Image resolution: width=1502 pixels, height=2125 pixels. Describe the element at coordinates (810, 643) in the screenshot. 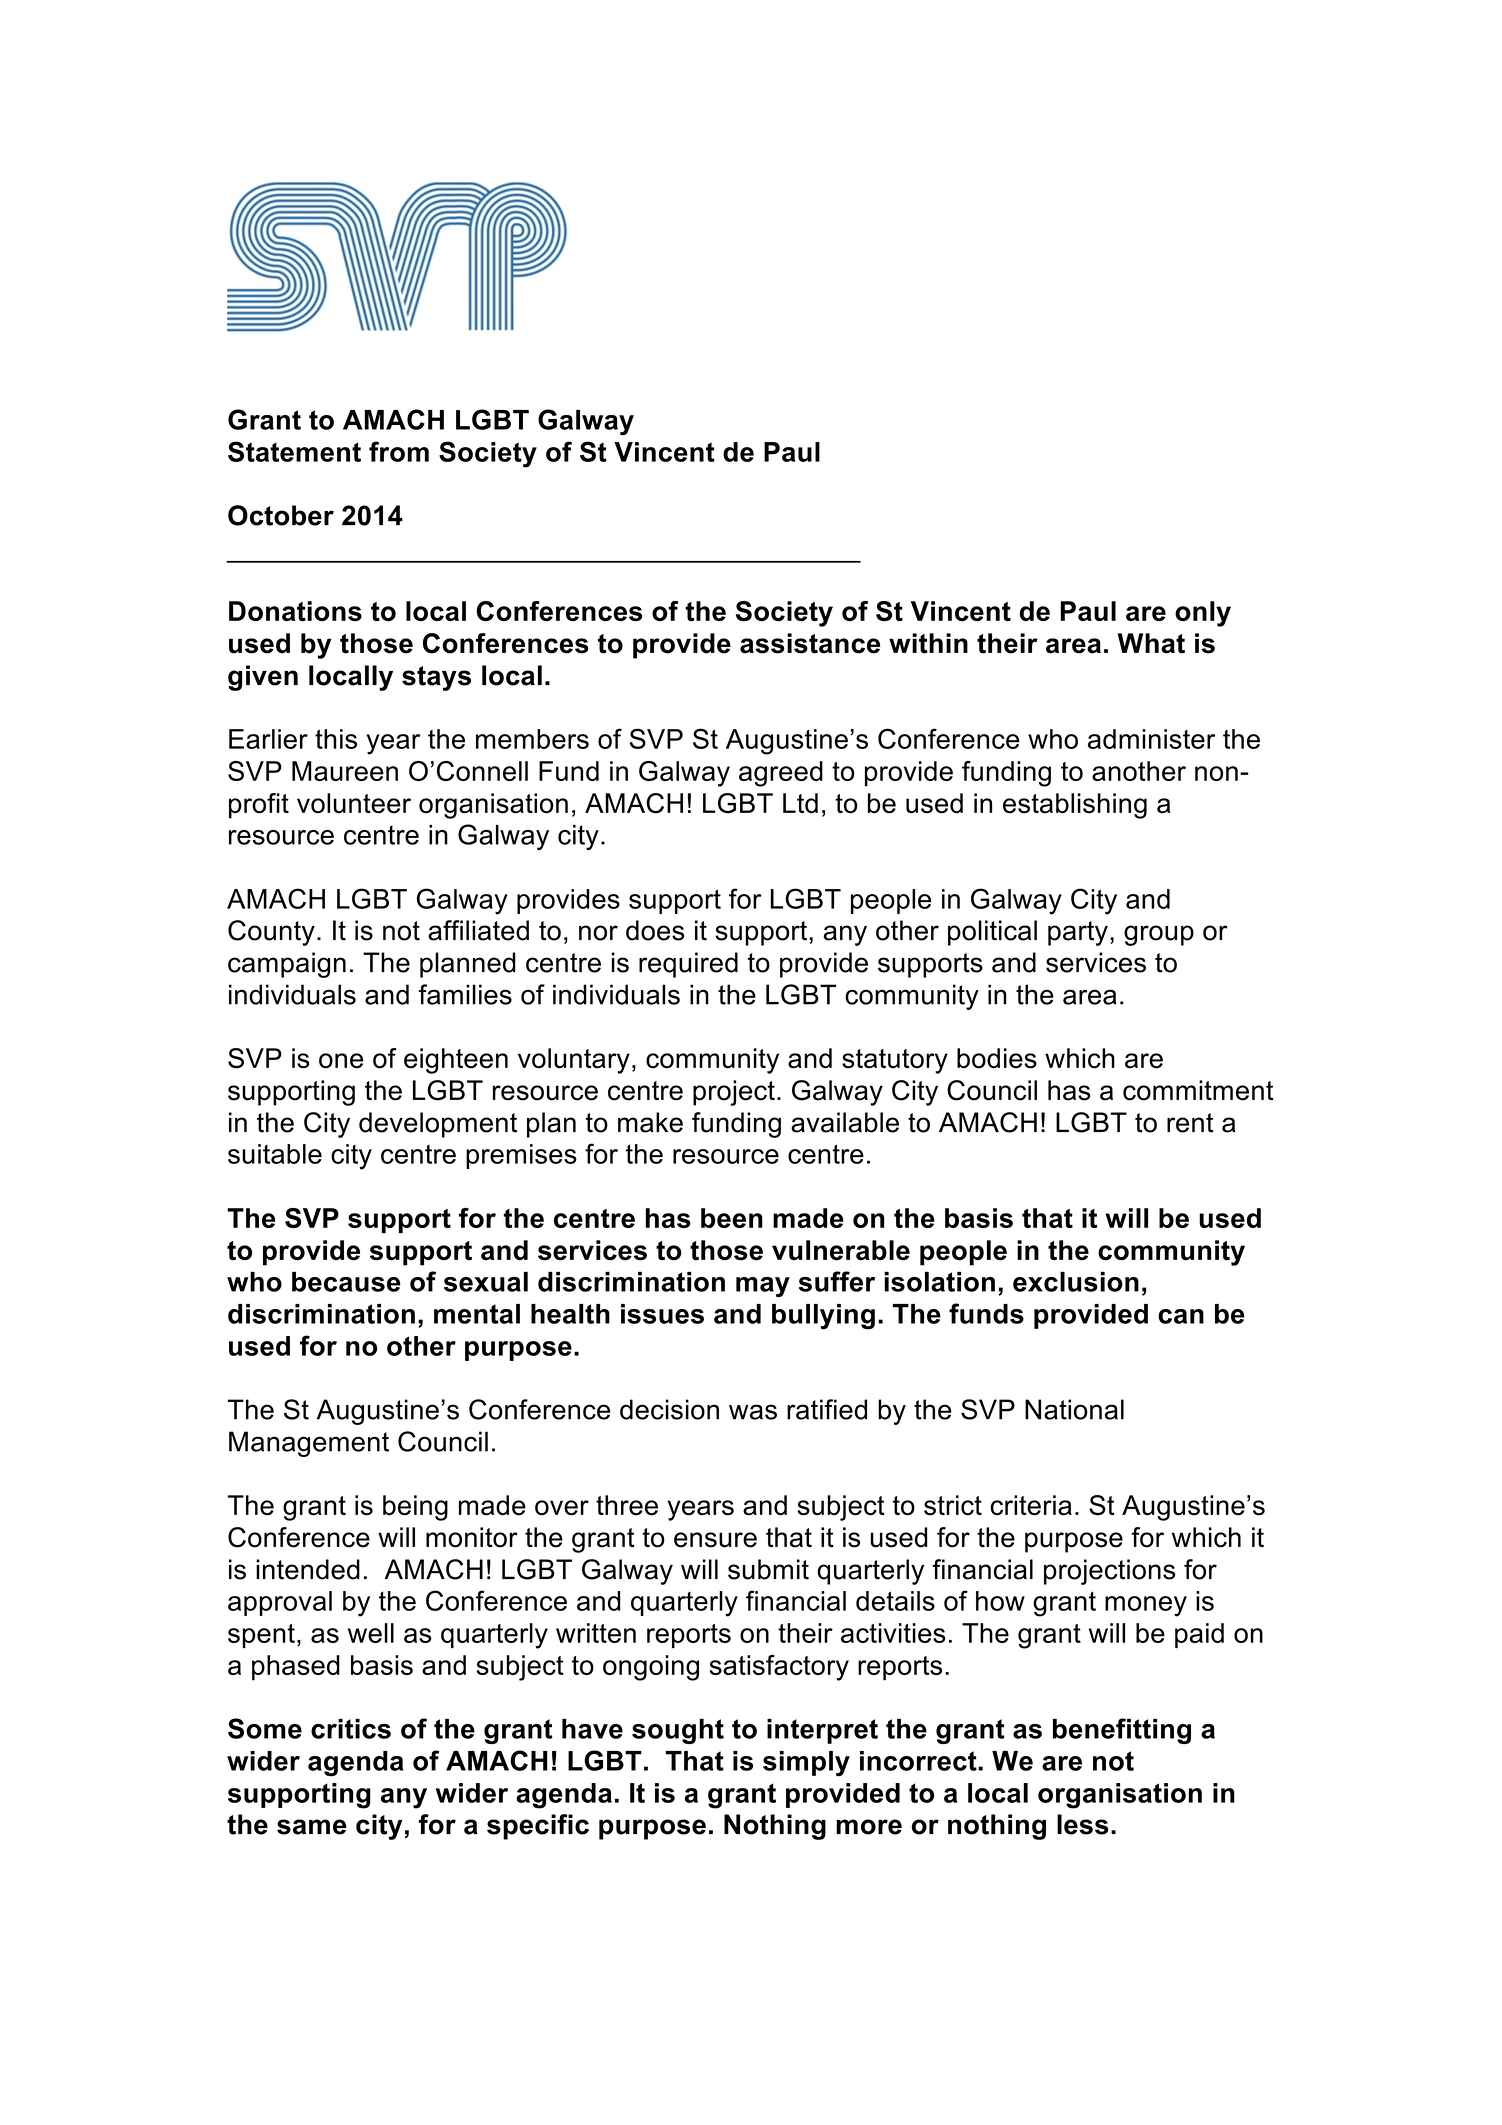

I see `assistance` at that location.
